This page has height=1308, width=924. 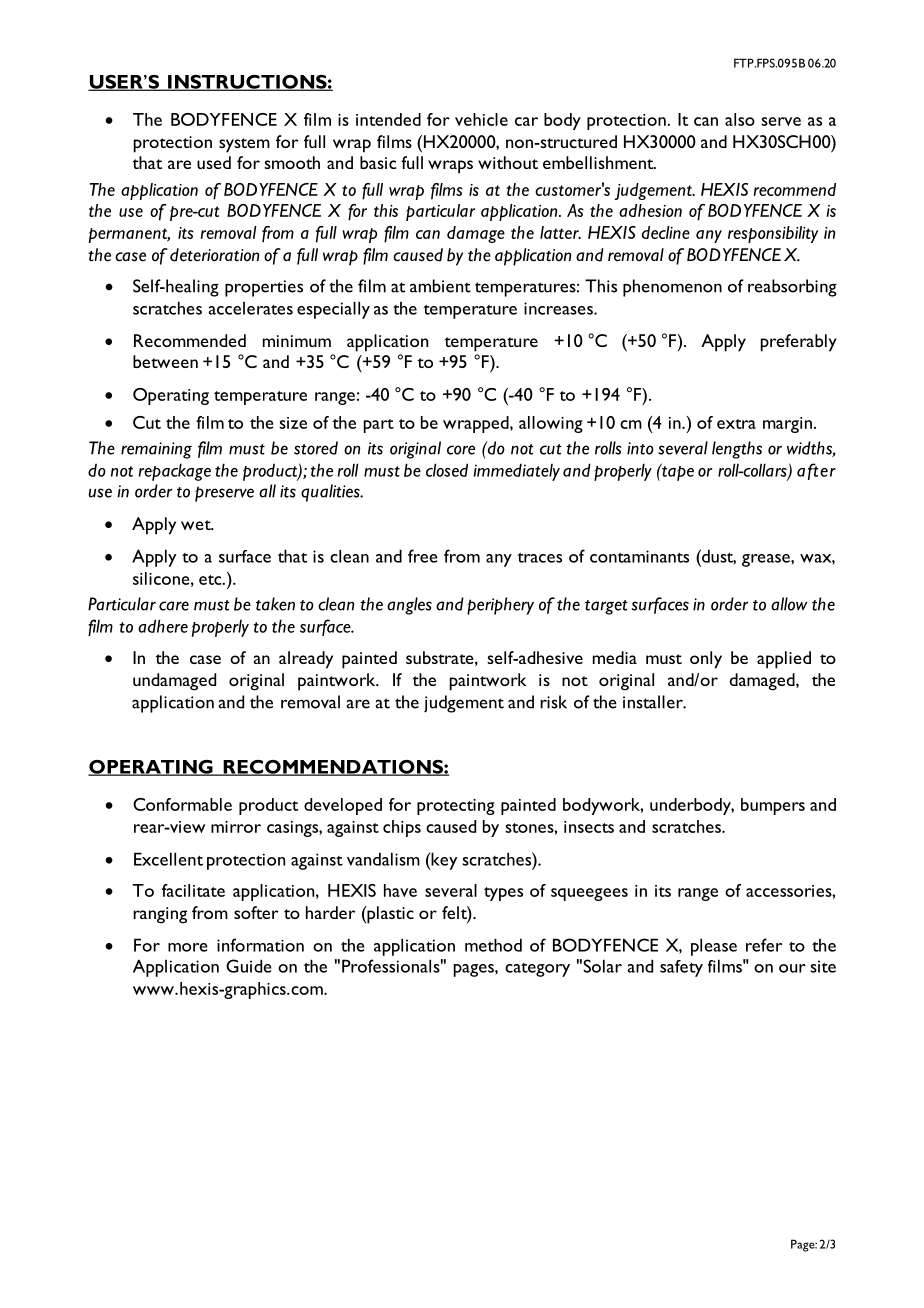 I want to click on wet, so click(x=197, y=525).
